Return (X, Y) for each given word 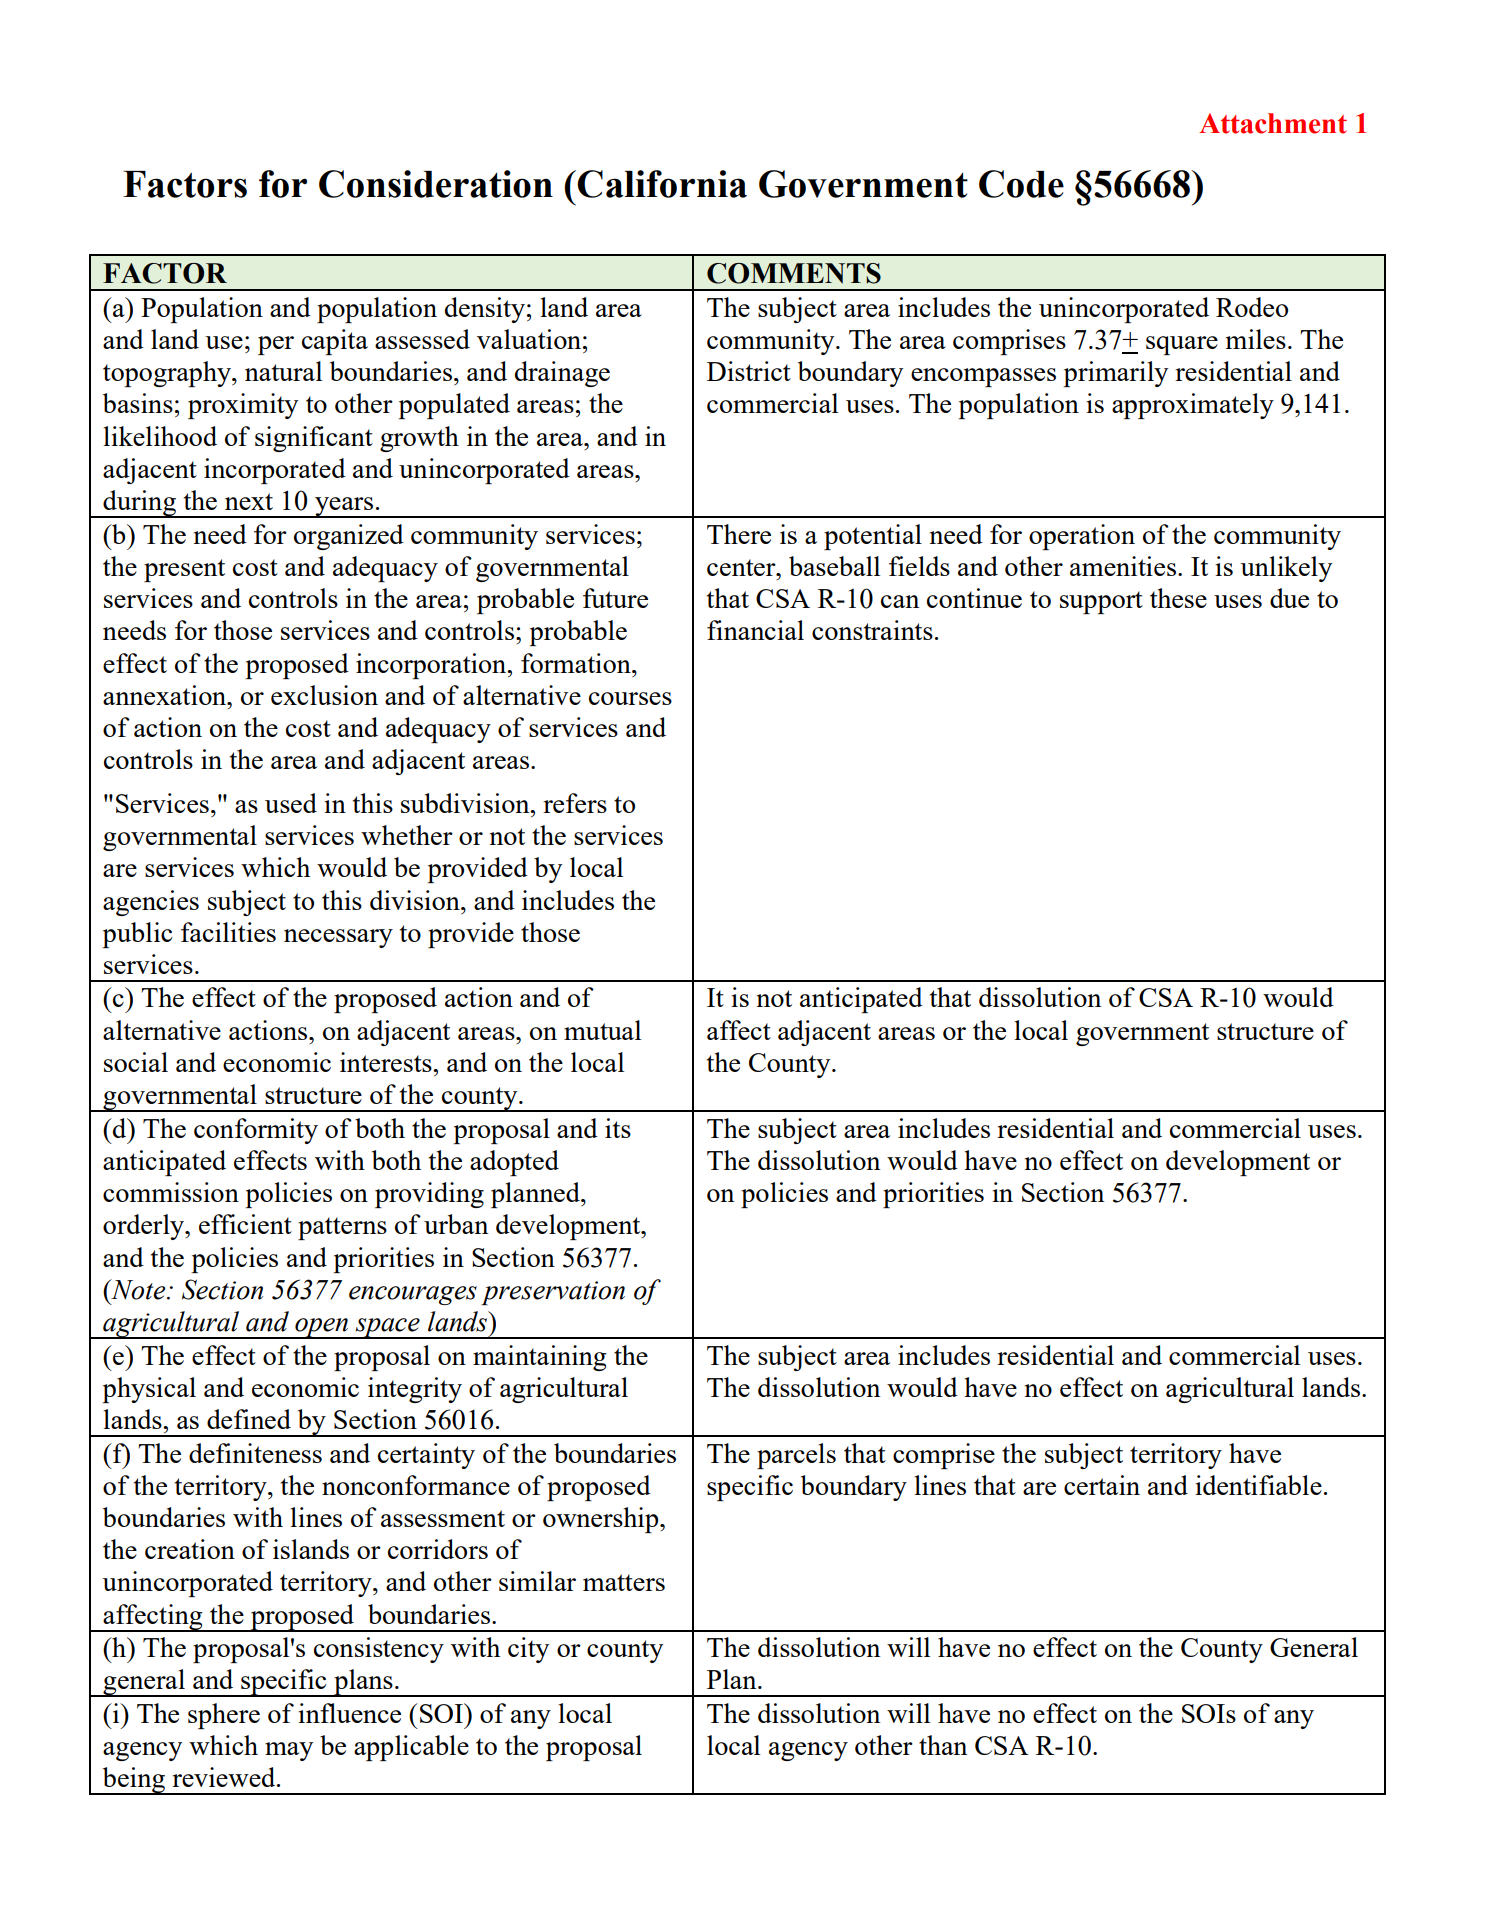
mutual (602, 1030)
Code (1021, 184)
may (289, 1751)
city (528, 1650)
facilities (228, 932)
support (1101, 602)
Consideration (436, 184)
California (662, 184)
